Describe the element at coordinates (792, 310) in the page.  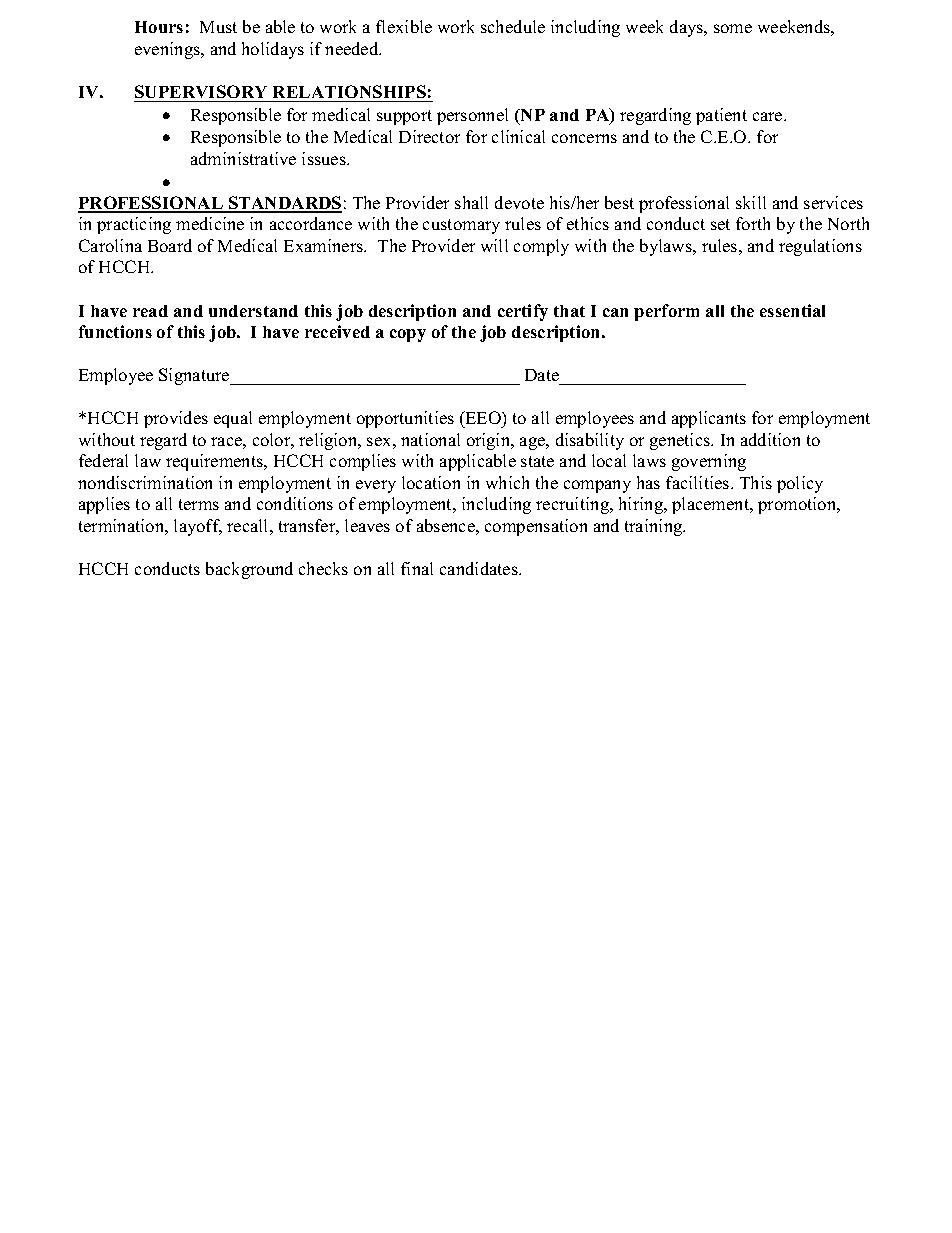
I see `essential` at that location.
